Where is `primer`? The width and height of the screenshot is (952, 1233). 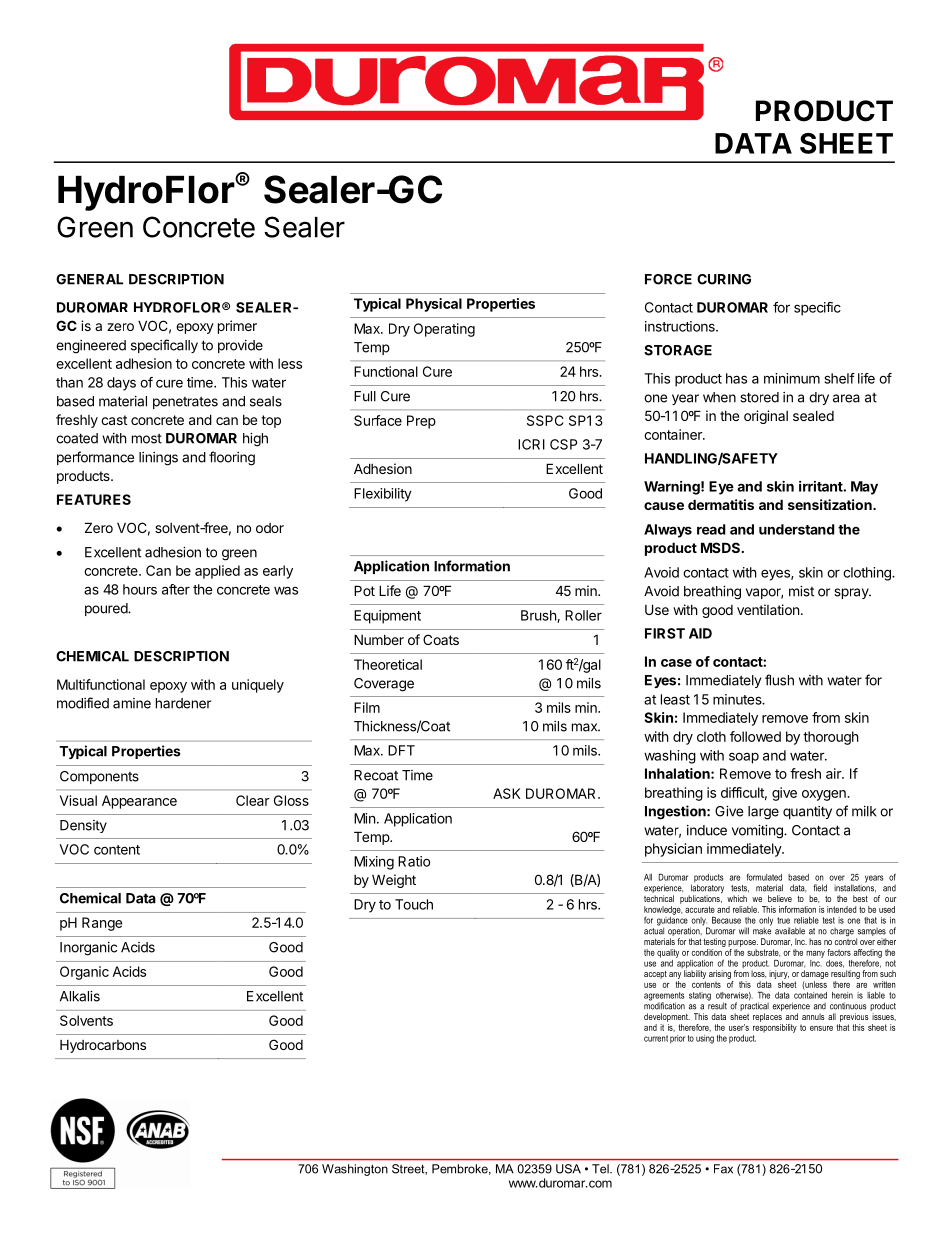 primer is located at coordinates (237, 327).
